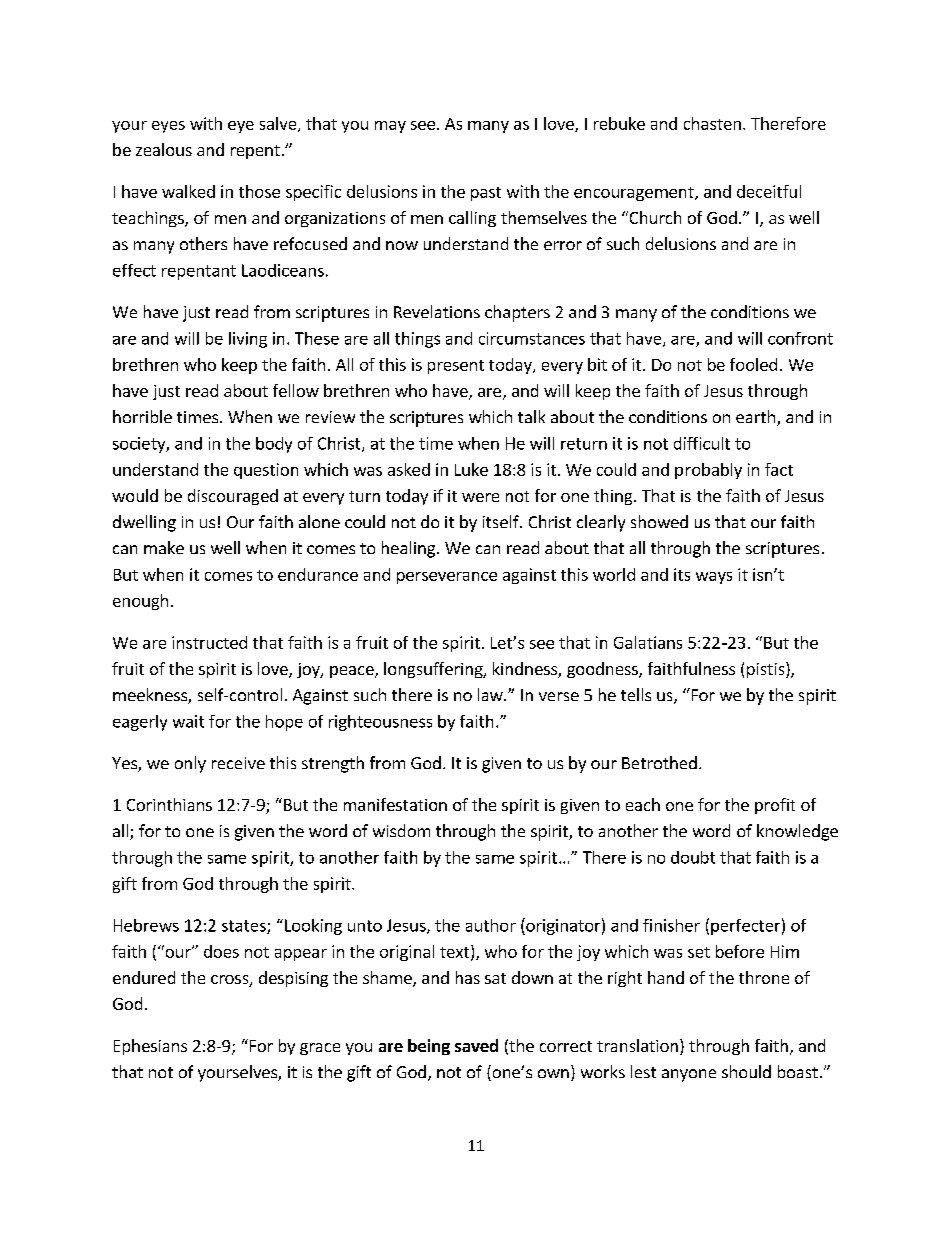  Describe the element at coordinates (714, 578) in the page. I see `ways` at that location.
